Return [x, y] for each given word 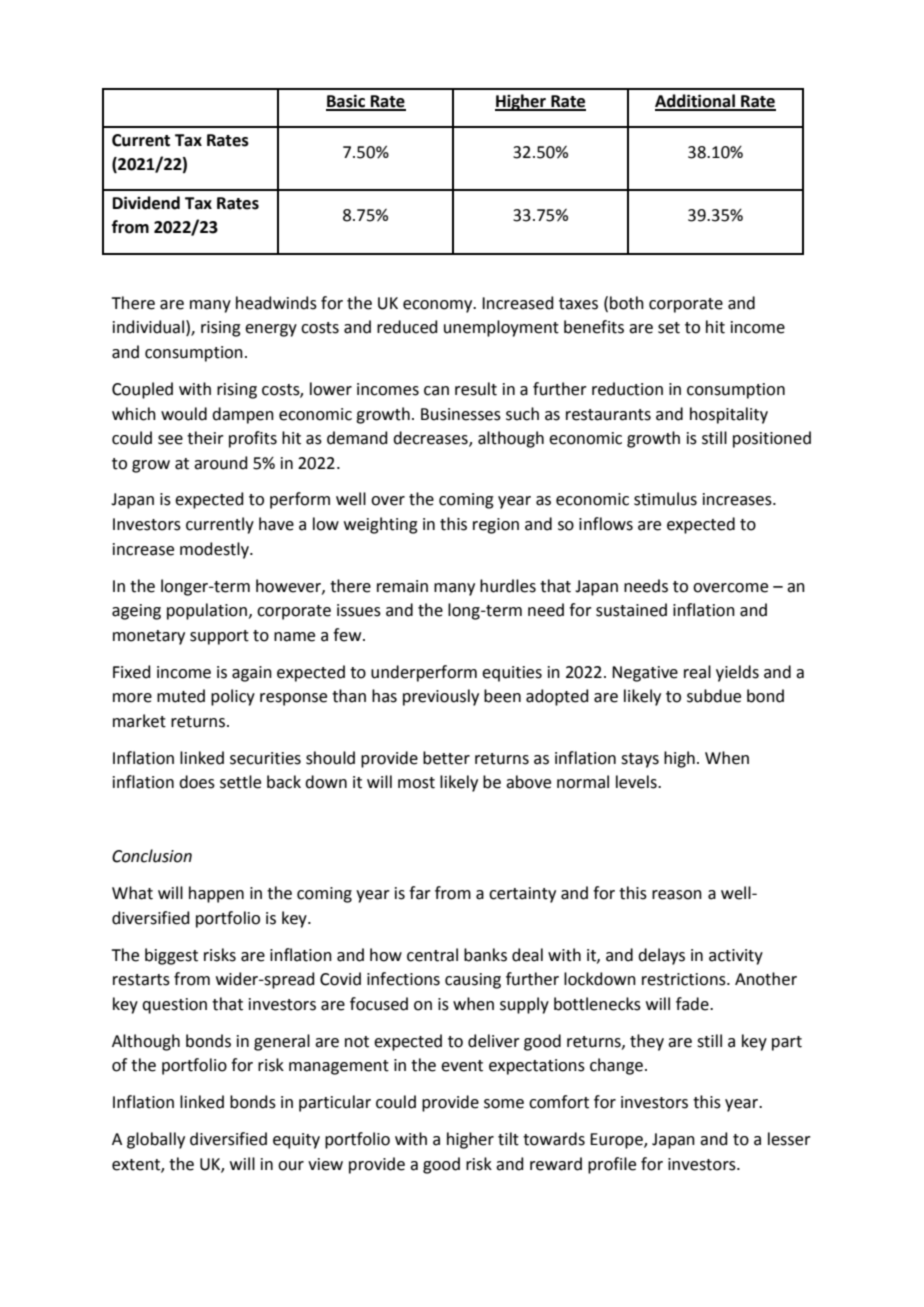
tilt [508, 1139]
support [219, 637]
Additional [696, 102]
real [697, 672]
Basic [347, 102]
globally [156, 1140]
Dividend [146, 203]
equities [512, 674]
